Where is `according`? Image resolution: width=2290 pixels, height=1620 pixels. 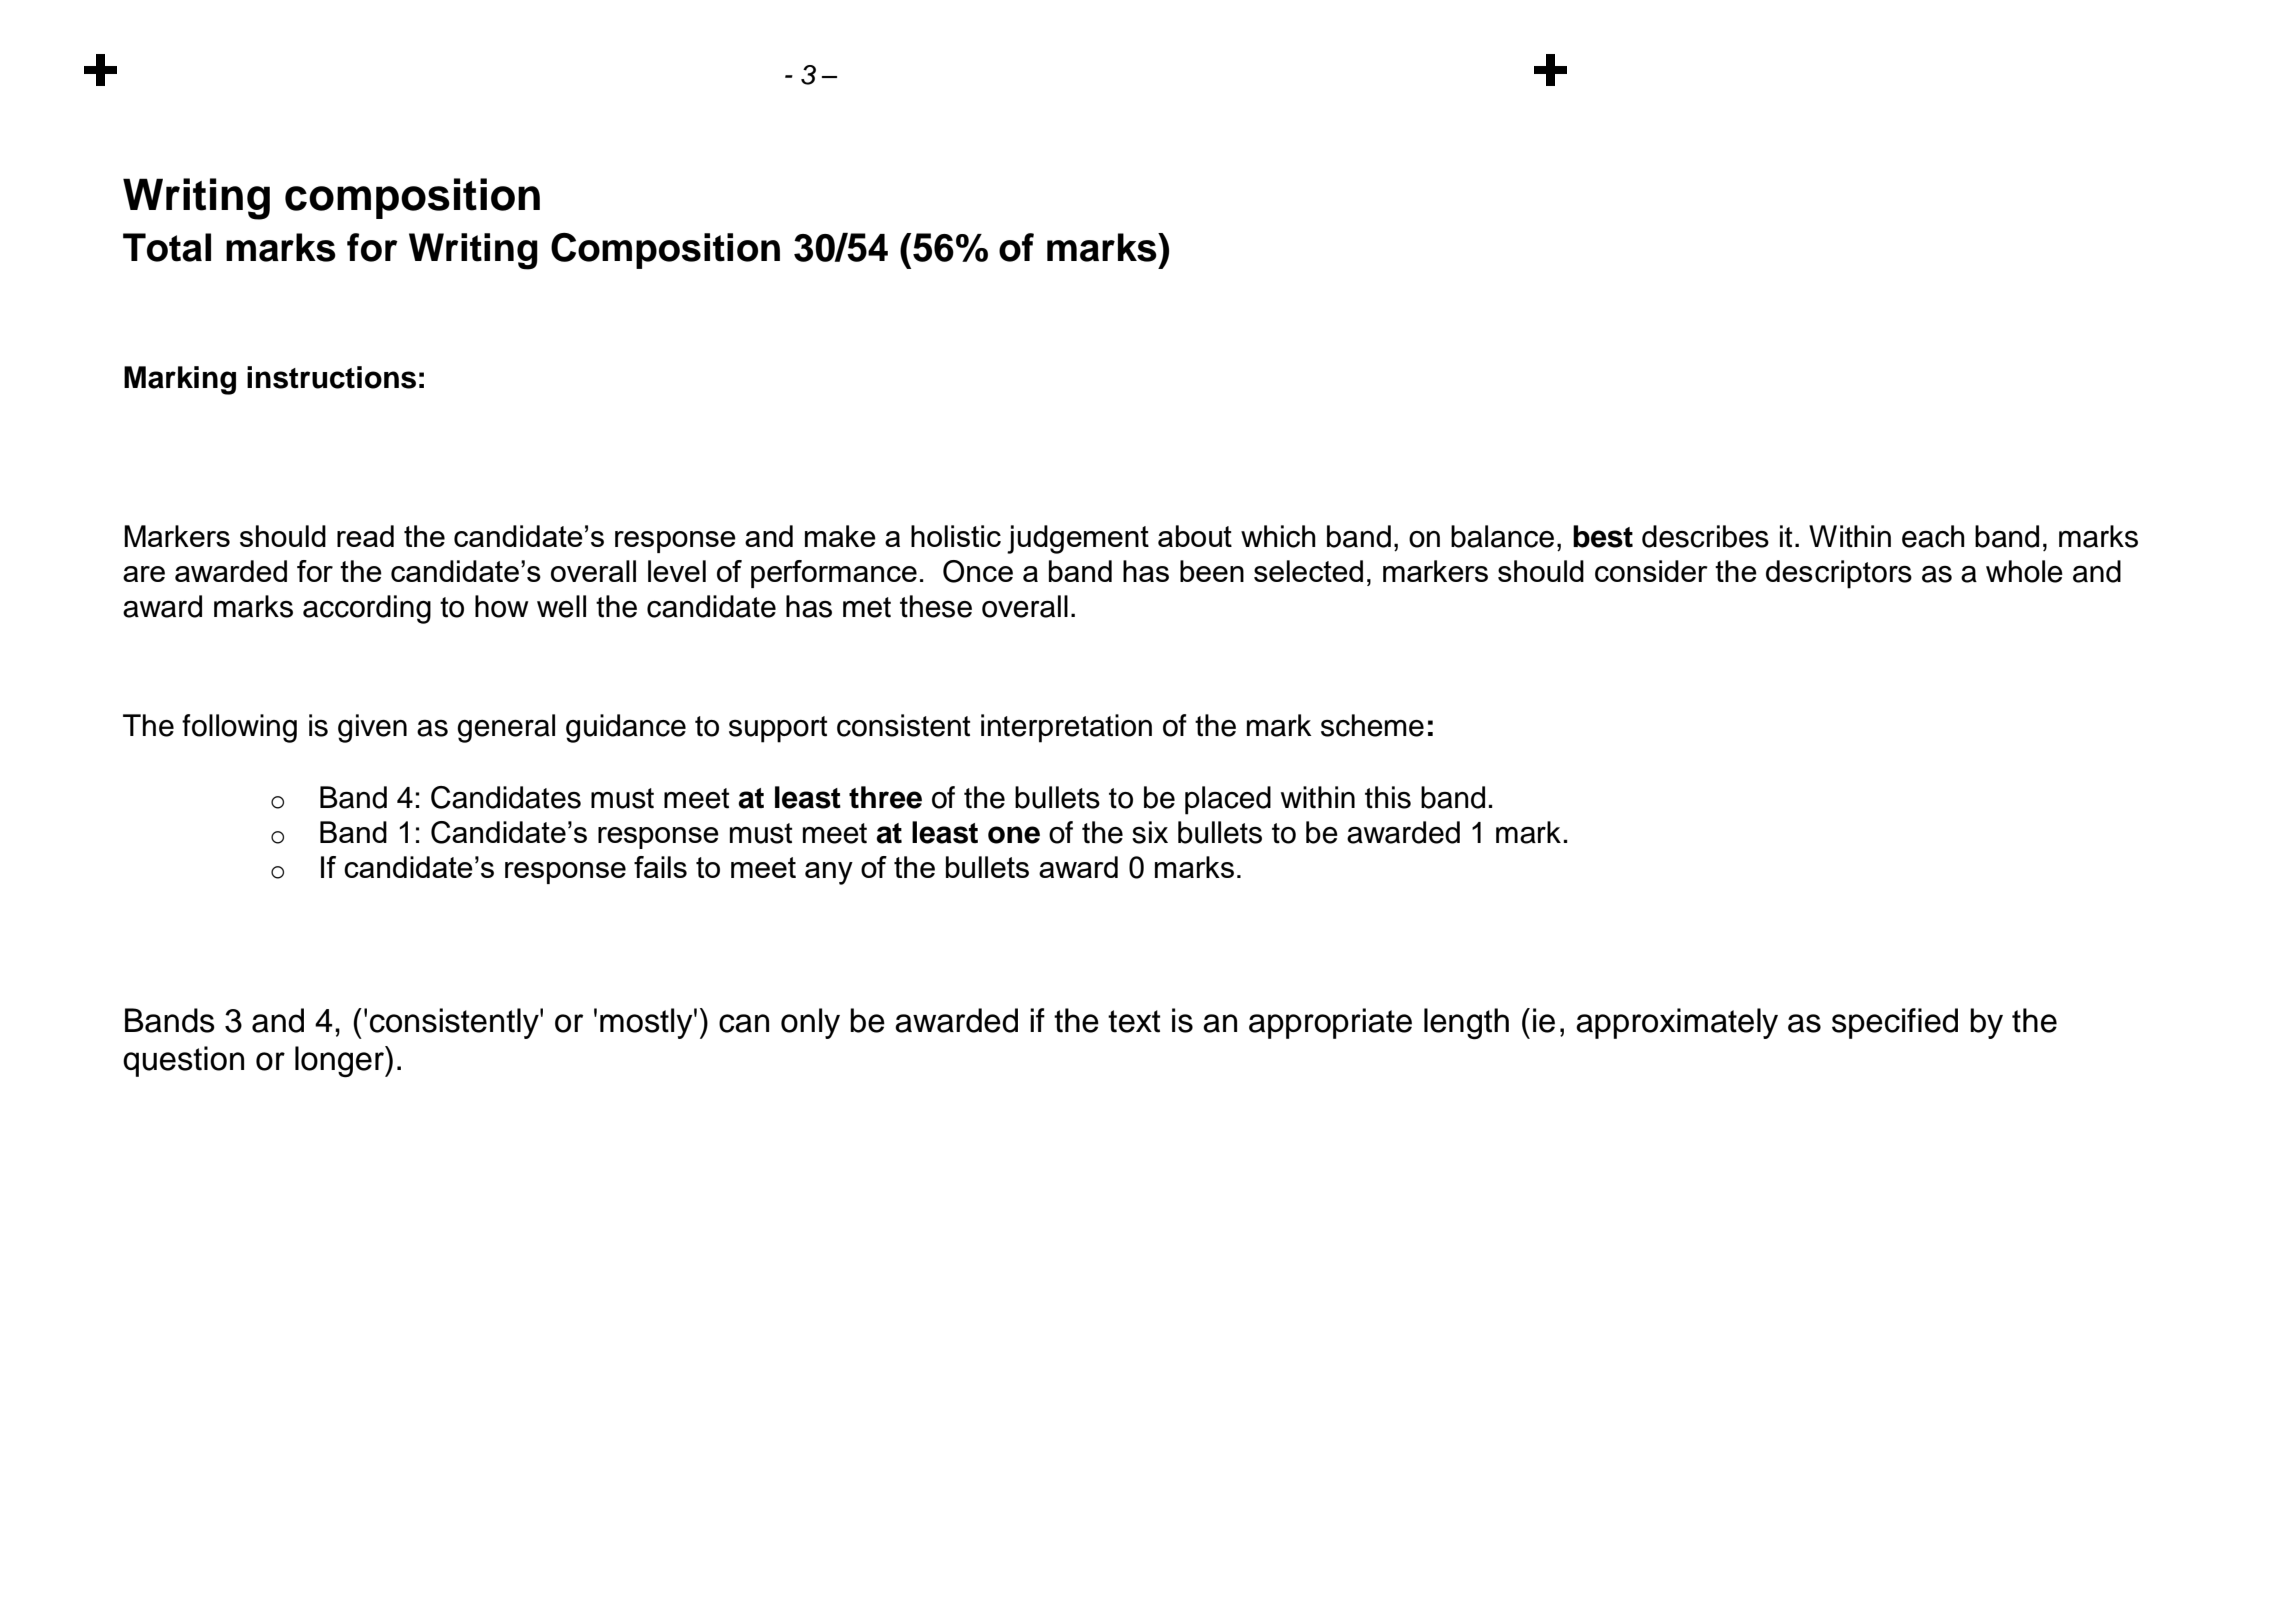
according is located at coordinates (367, 609).
